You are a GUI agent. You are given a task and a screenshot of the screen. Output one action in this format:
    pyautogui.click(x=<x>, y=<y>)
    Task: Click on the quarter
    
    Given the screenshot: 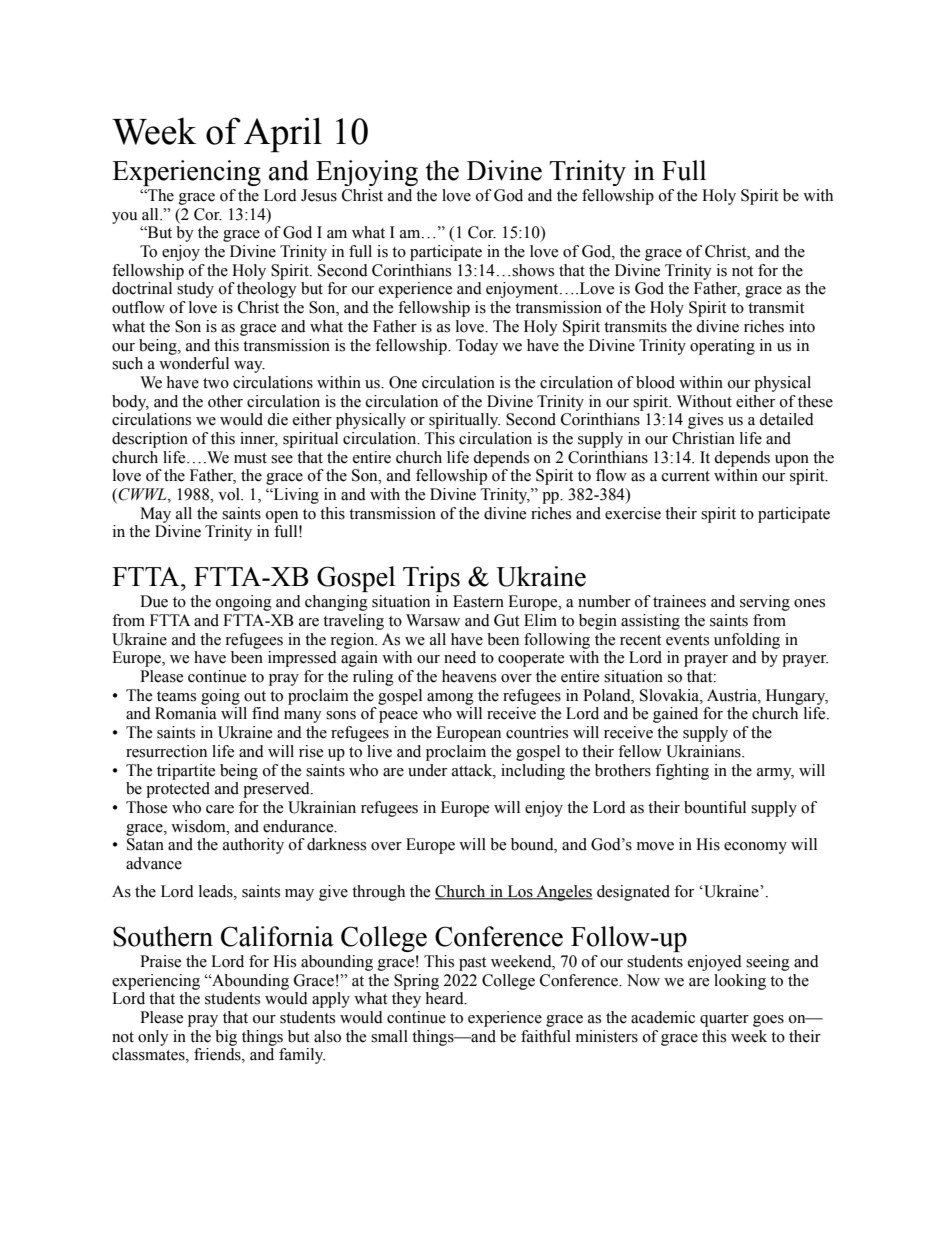 What is the action you would take?
    pyautogui.click(x=724, y=1020)
